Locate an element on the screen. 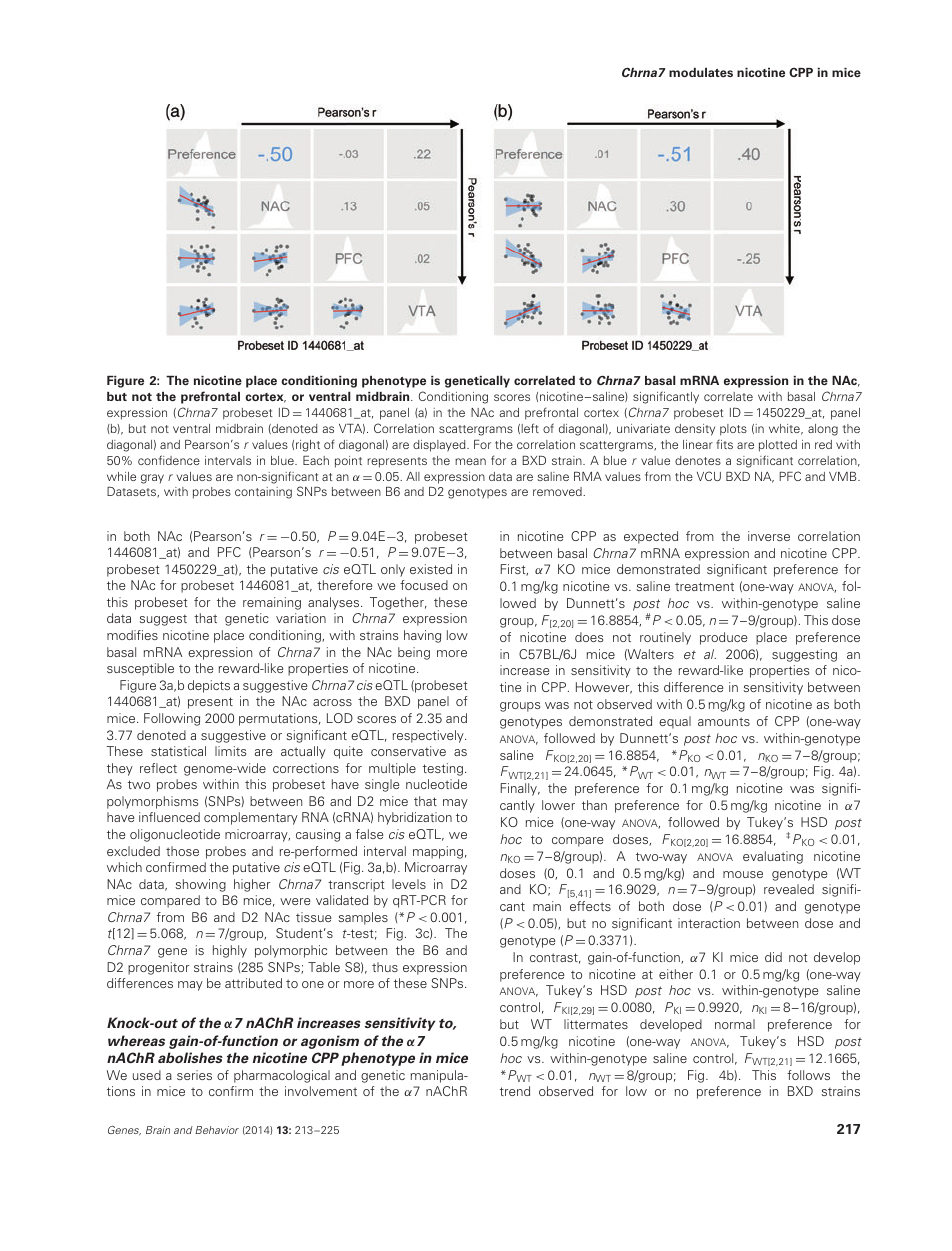 Image resolution: width=952 pixels, height=1251 pixels. plots is located at coordinates (733, 430).
